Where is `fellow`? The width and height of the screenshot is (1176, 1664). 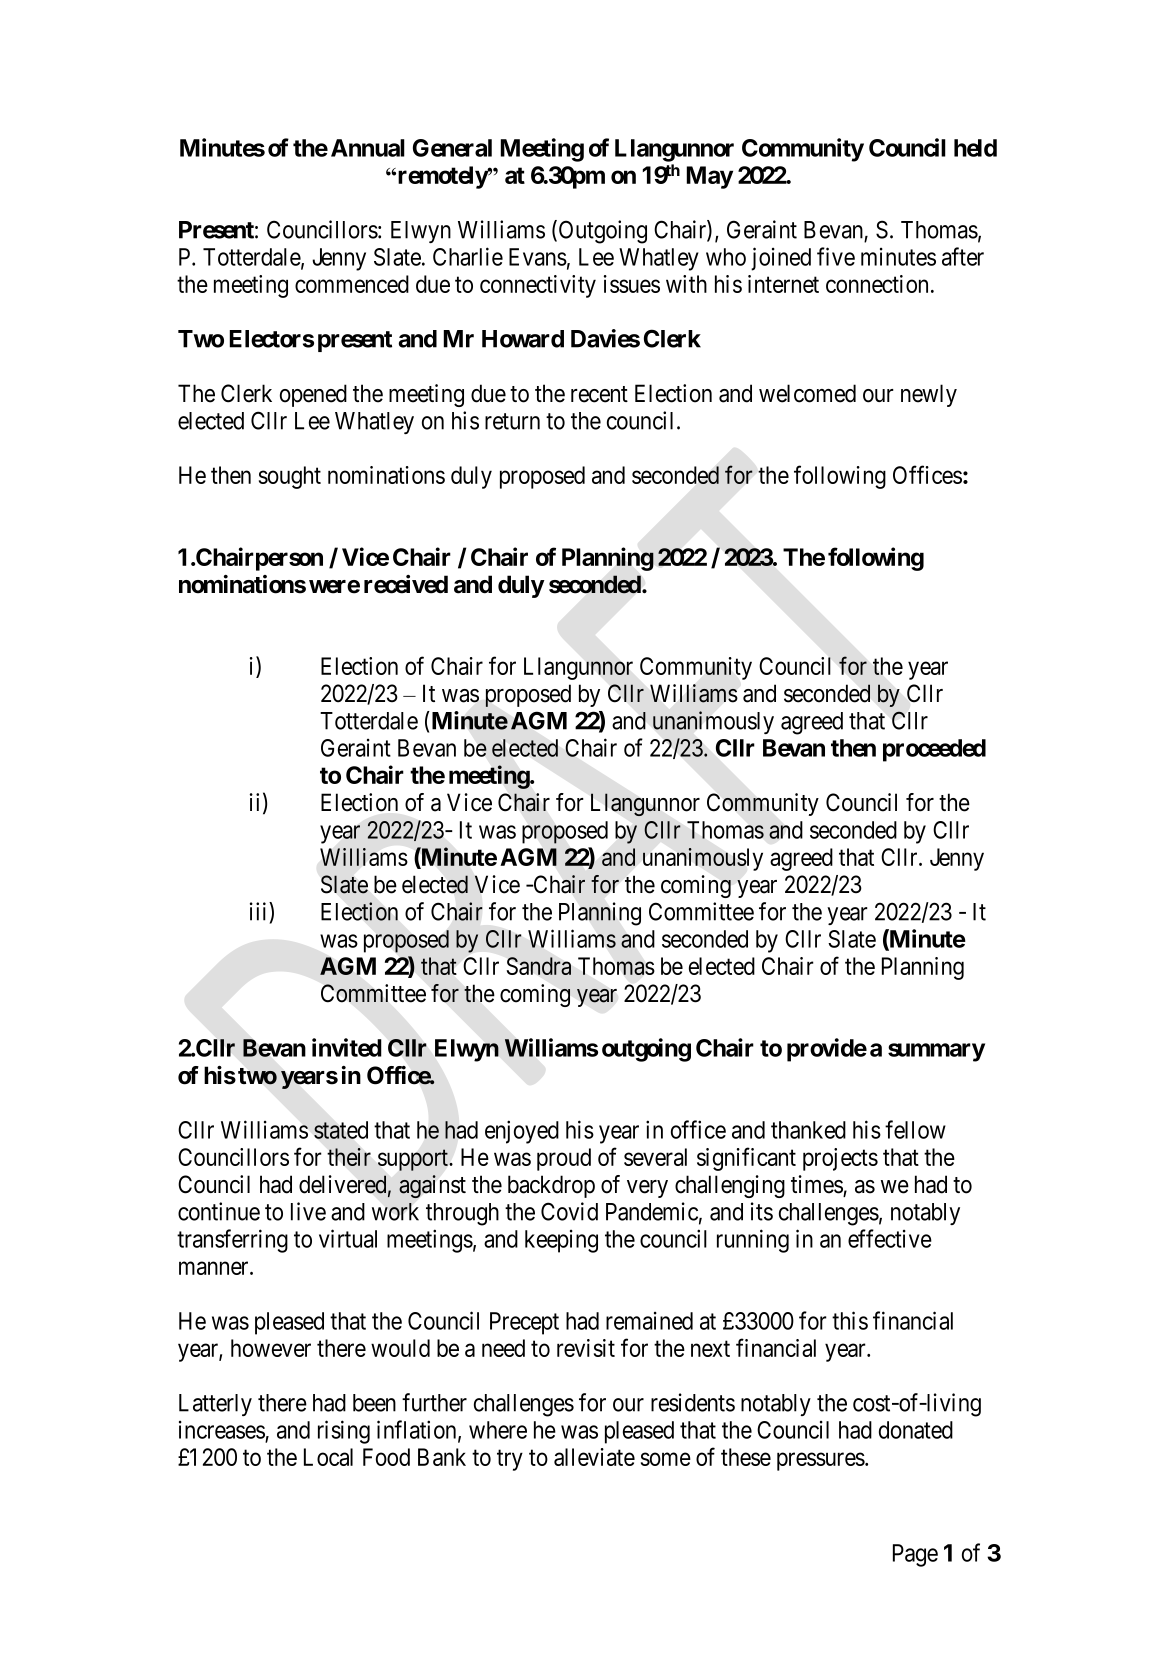 fellow is located at coordinates (915, 1129).
